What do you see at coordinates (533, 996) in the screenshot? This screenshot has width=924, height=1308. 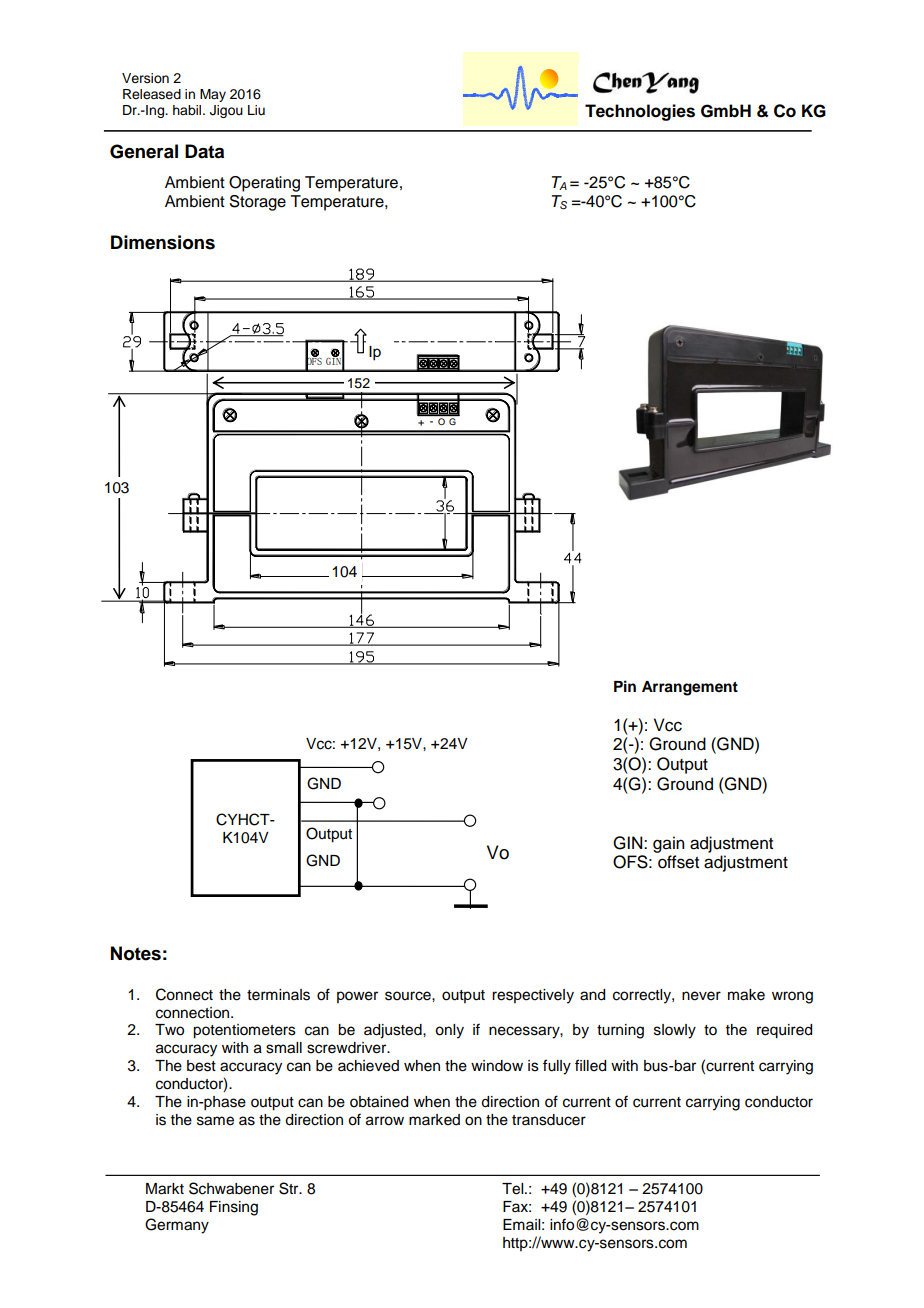 I see `respectively` at bounding box center [533, 996].
